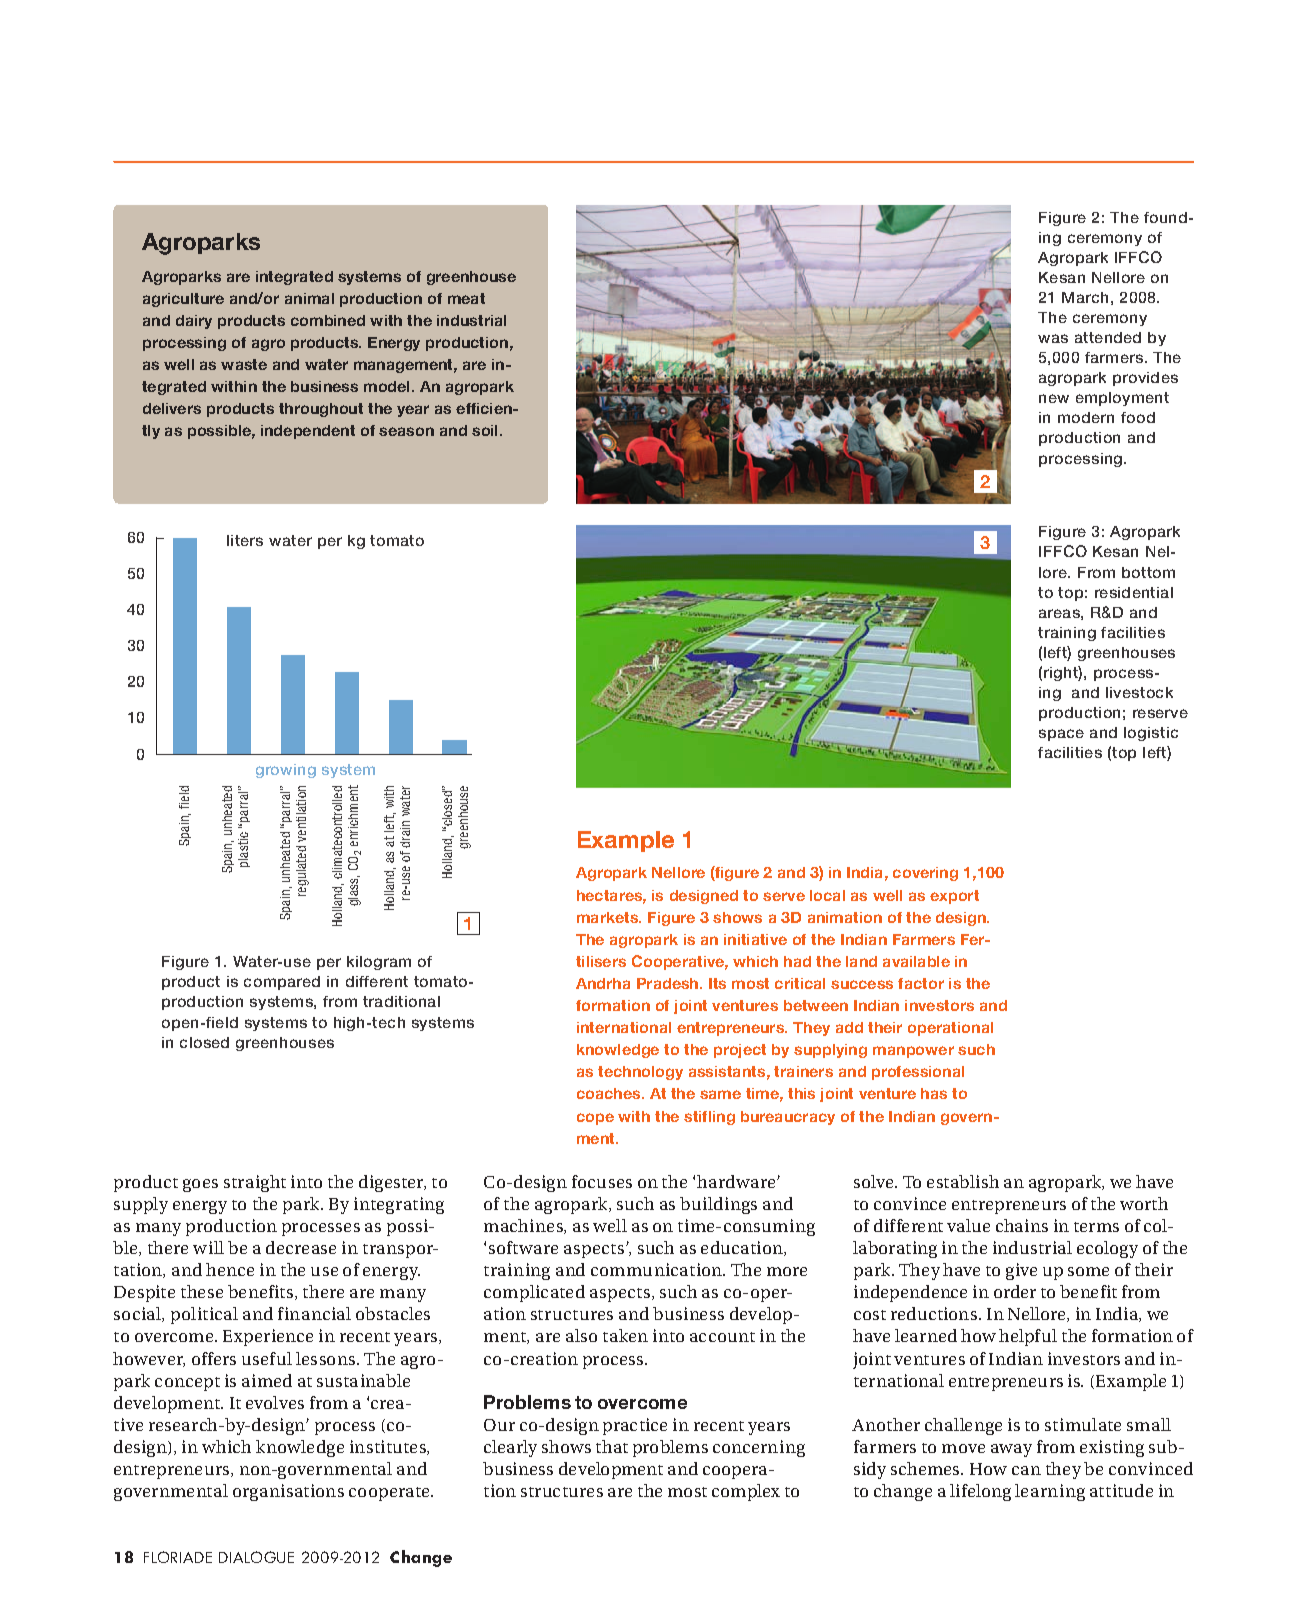 This screenshot has width=1309, height=1623. I want to click on markets, so click(609, 917).
